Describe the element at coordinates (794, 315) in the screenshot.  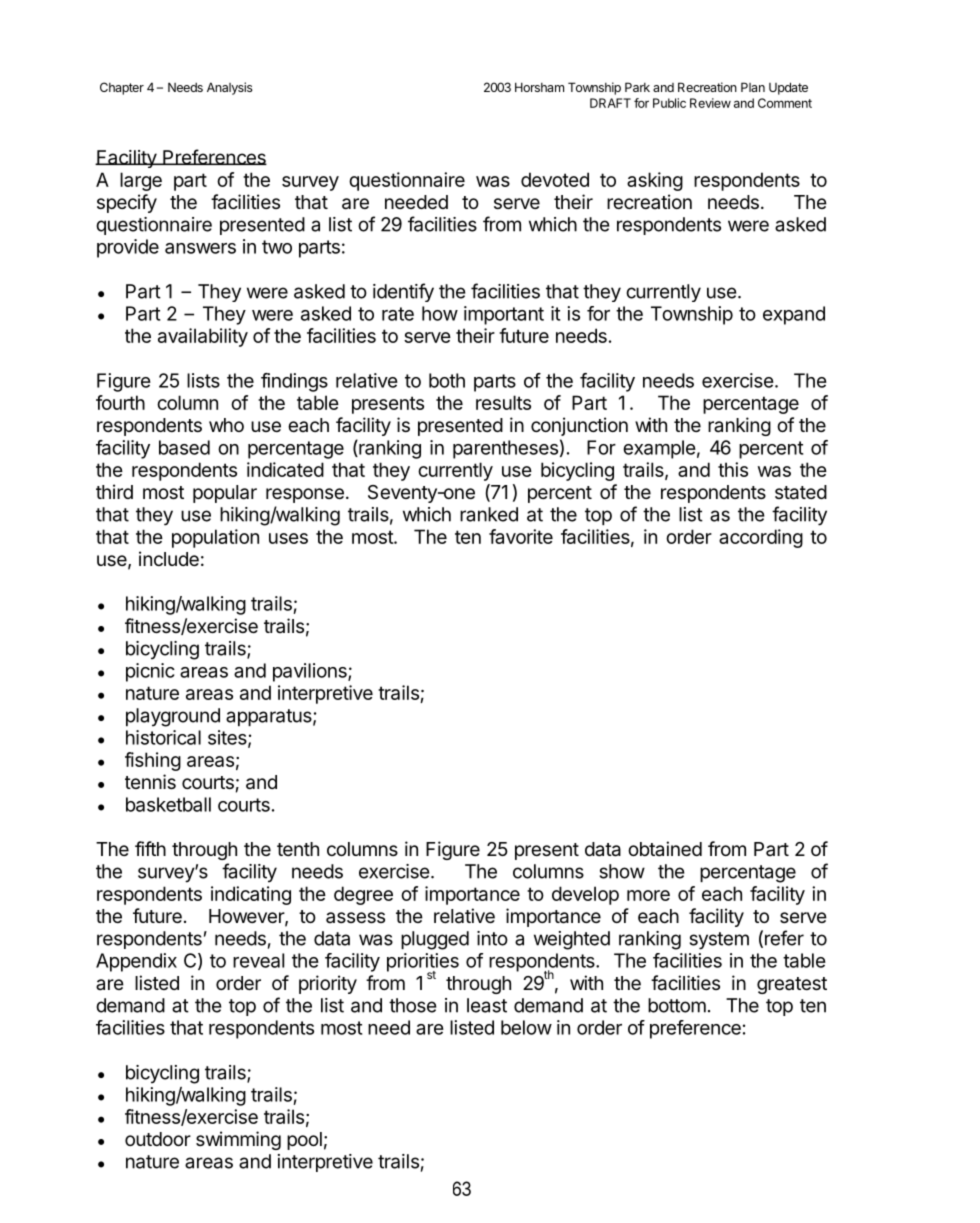
I see `expand` at that location.
